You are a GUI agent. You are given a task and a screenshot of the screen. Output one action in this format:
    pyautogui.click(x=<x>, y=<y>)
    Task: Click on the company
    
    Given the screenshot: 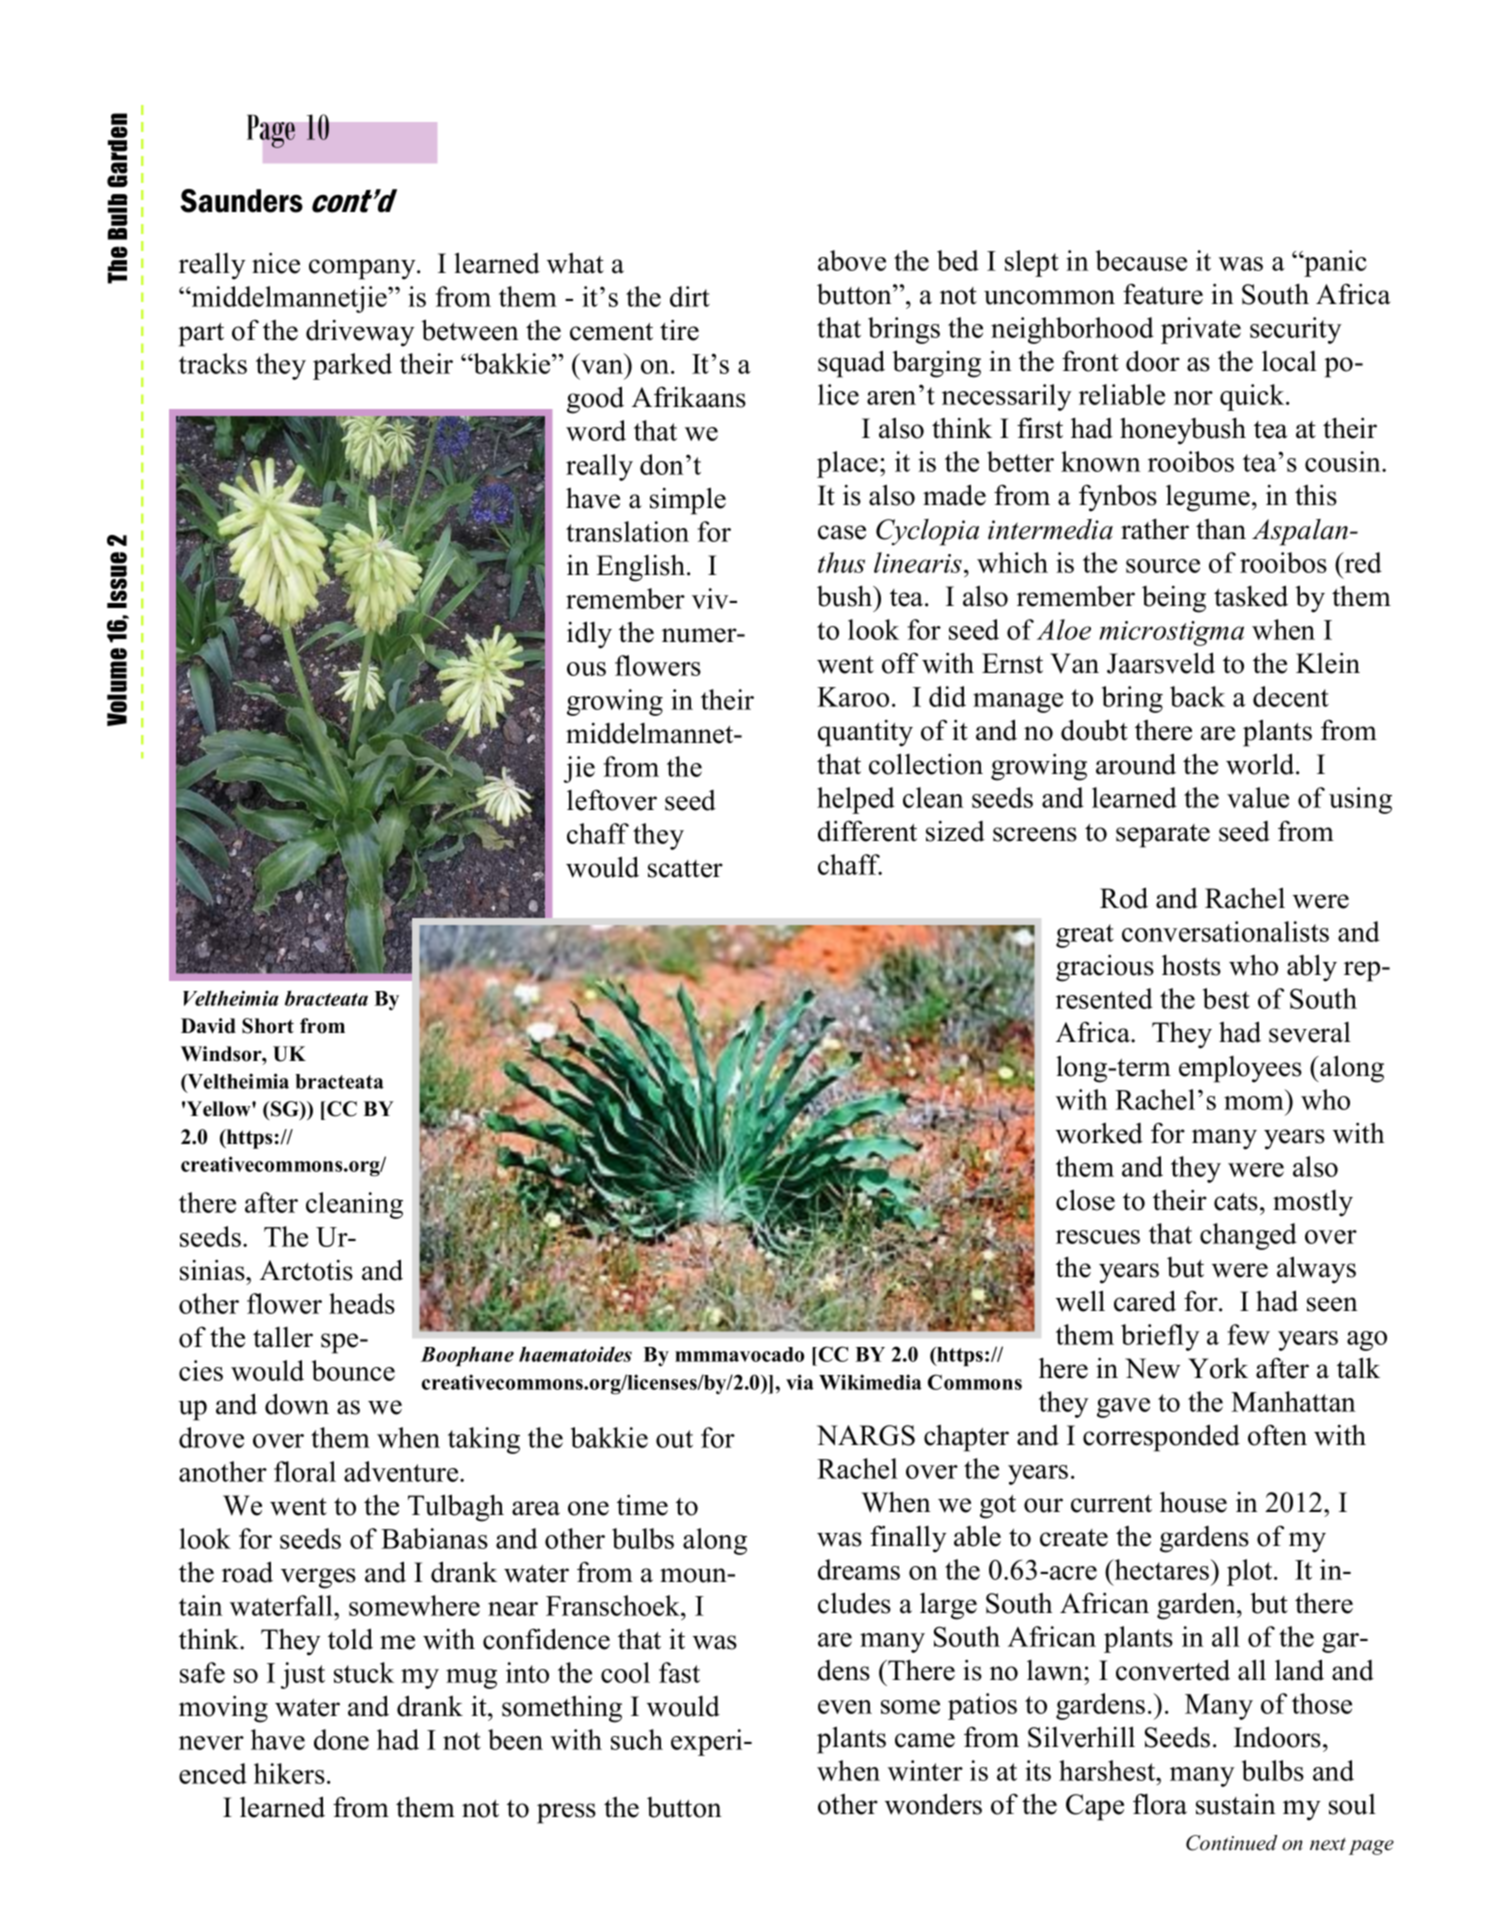 What is the action you would take?
    pyautogui.click(x=363, y=269)
